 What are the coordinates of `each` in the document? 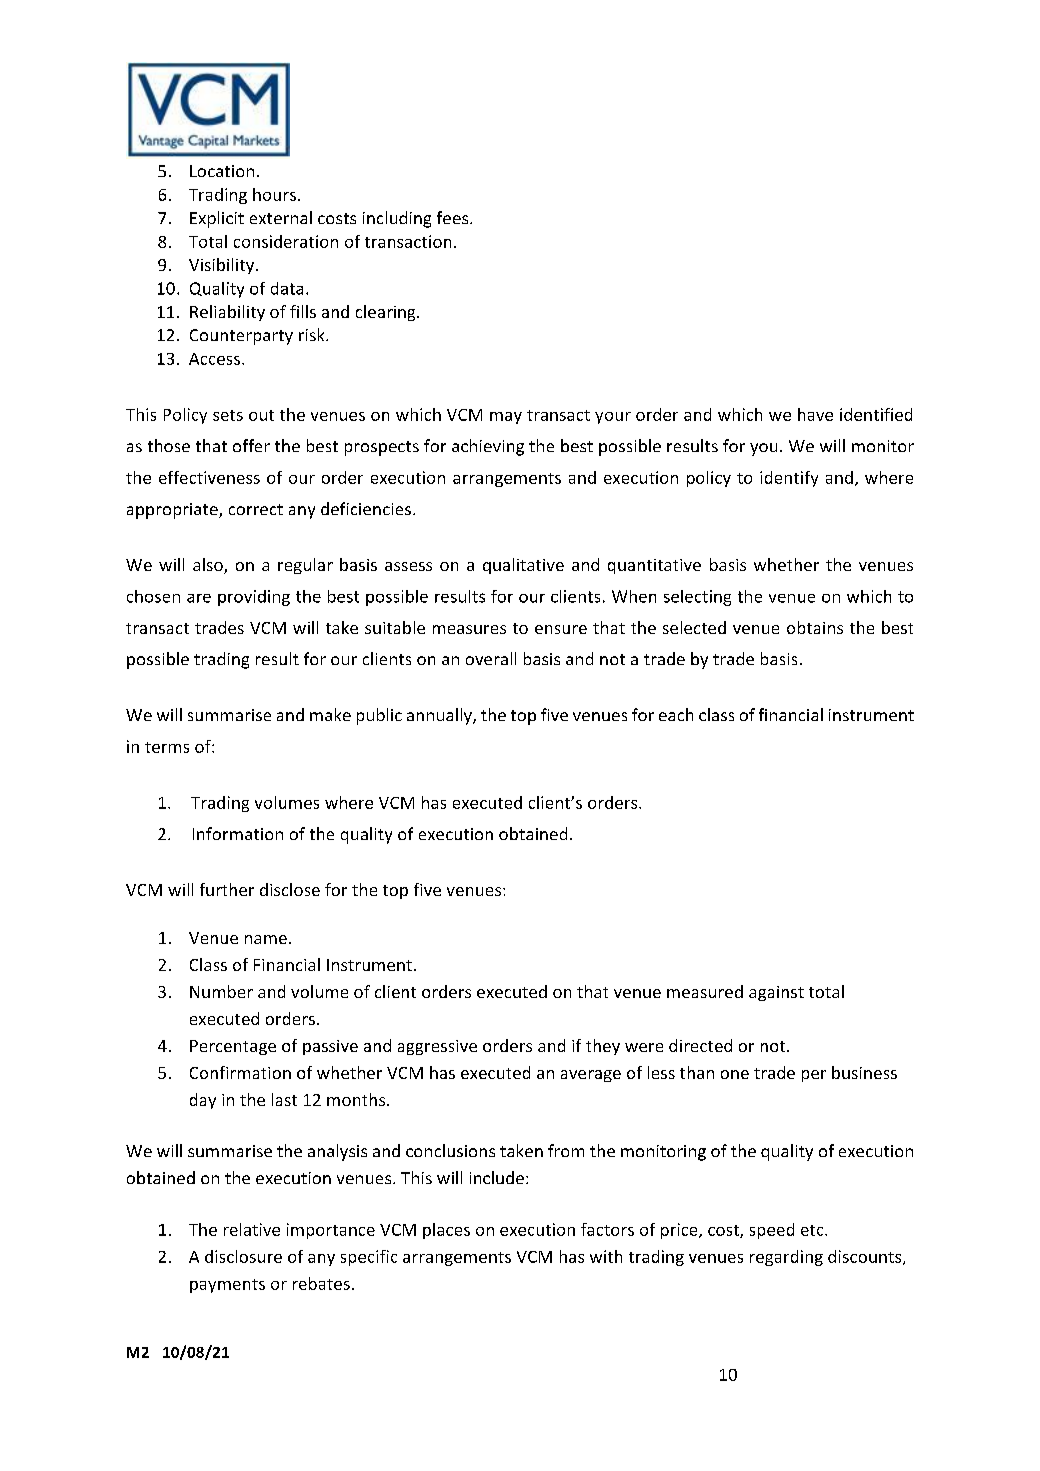 It's located at (676, 714).
